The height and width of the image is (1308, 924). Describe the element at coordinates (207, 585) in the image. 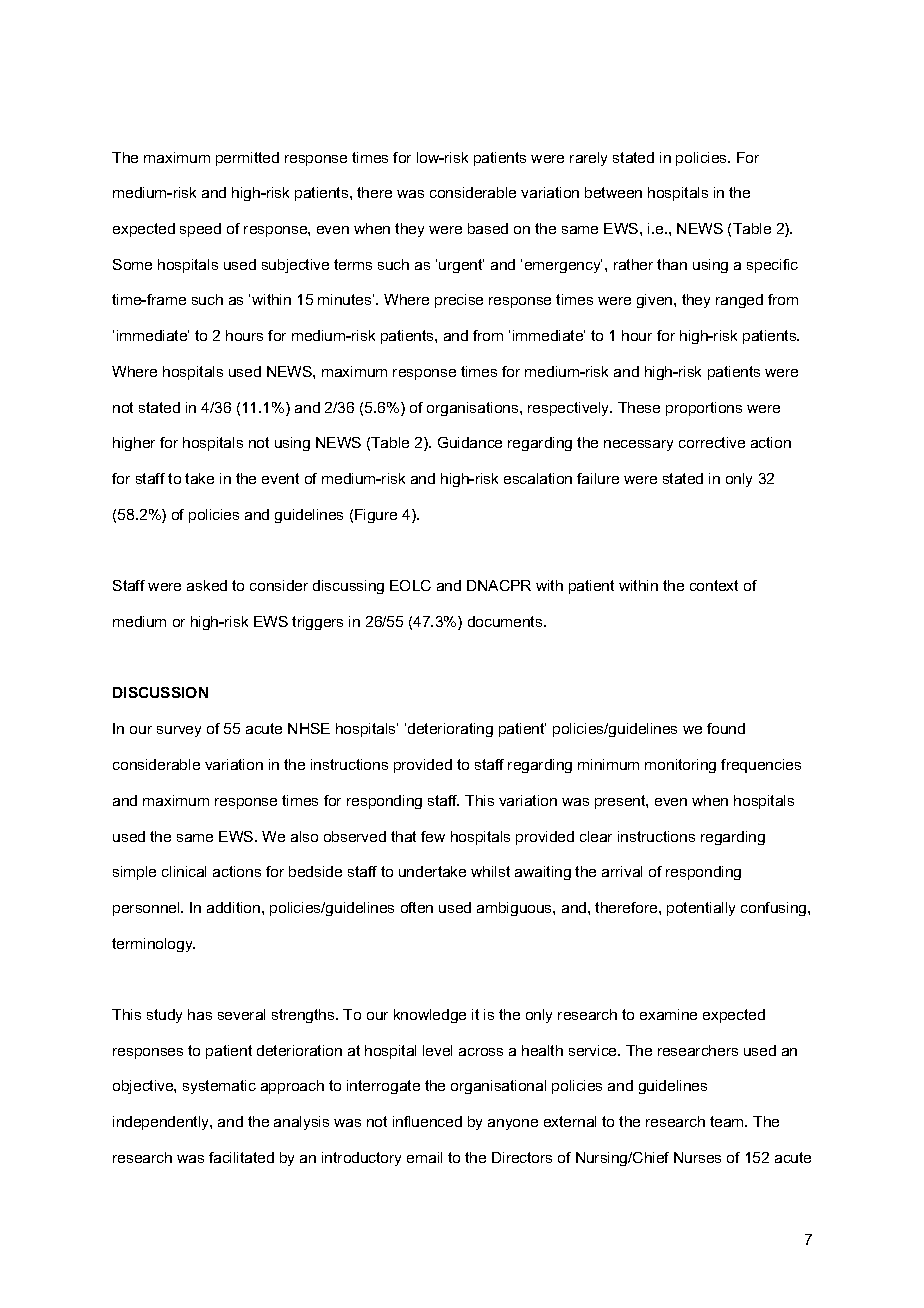

I see `asked` at that location.
